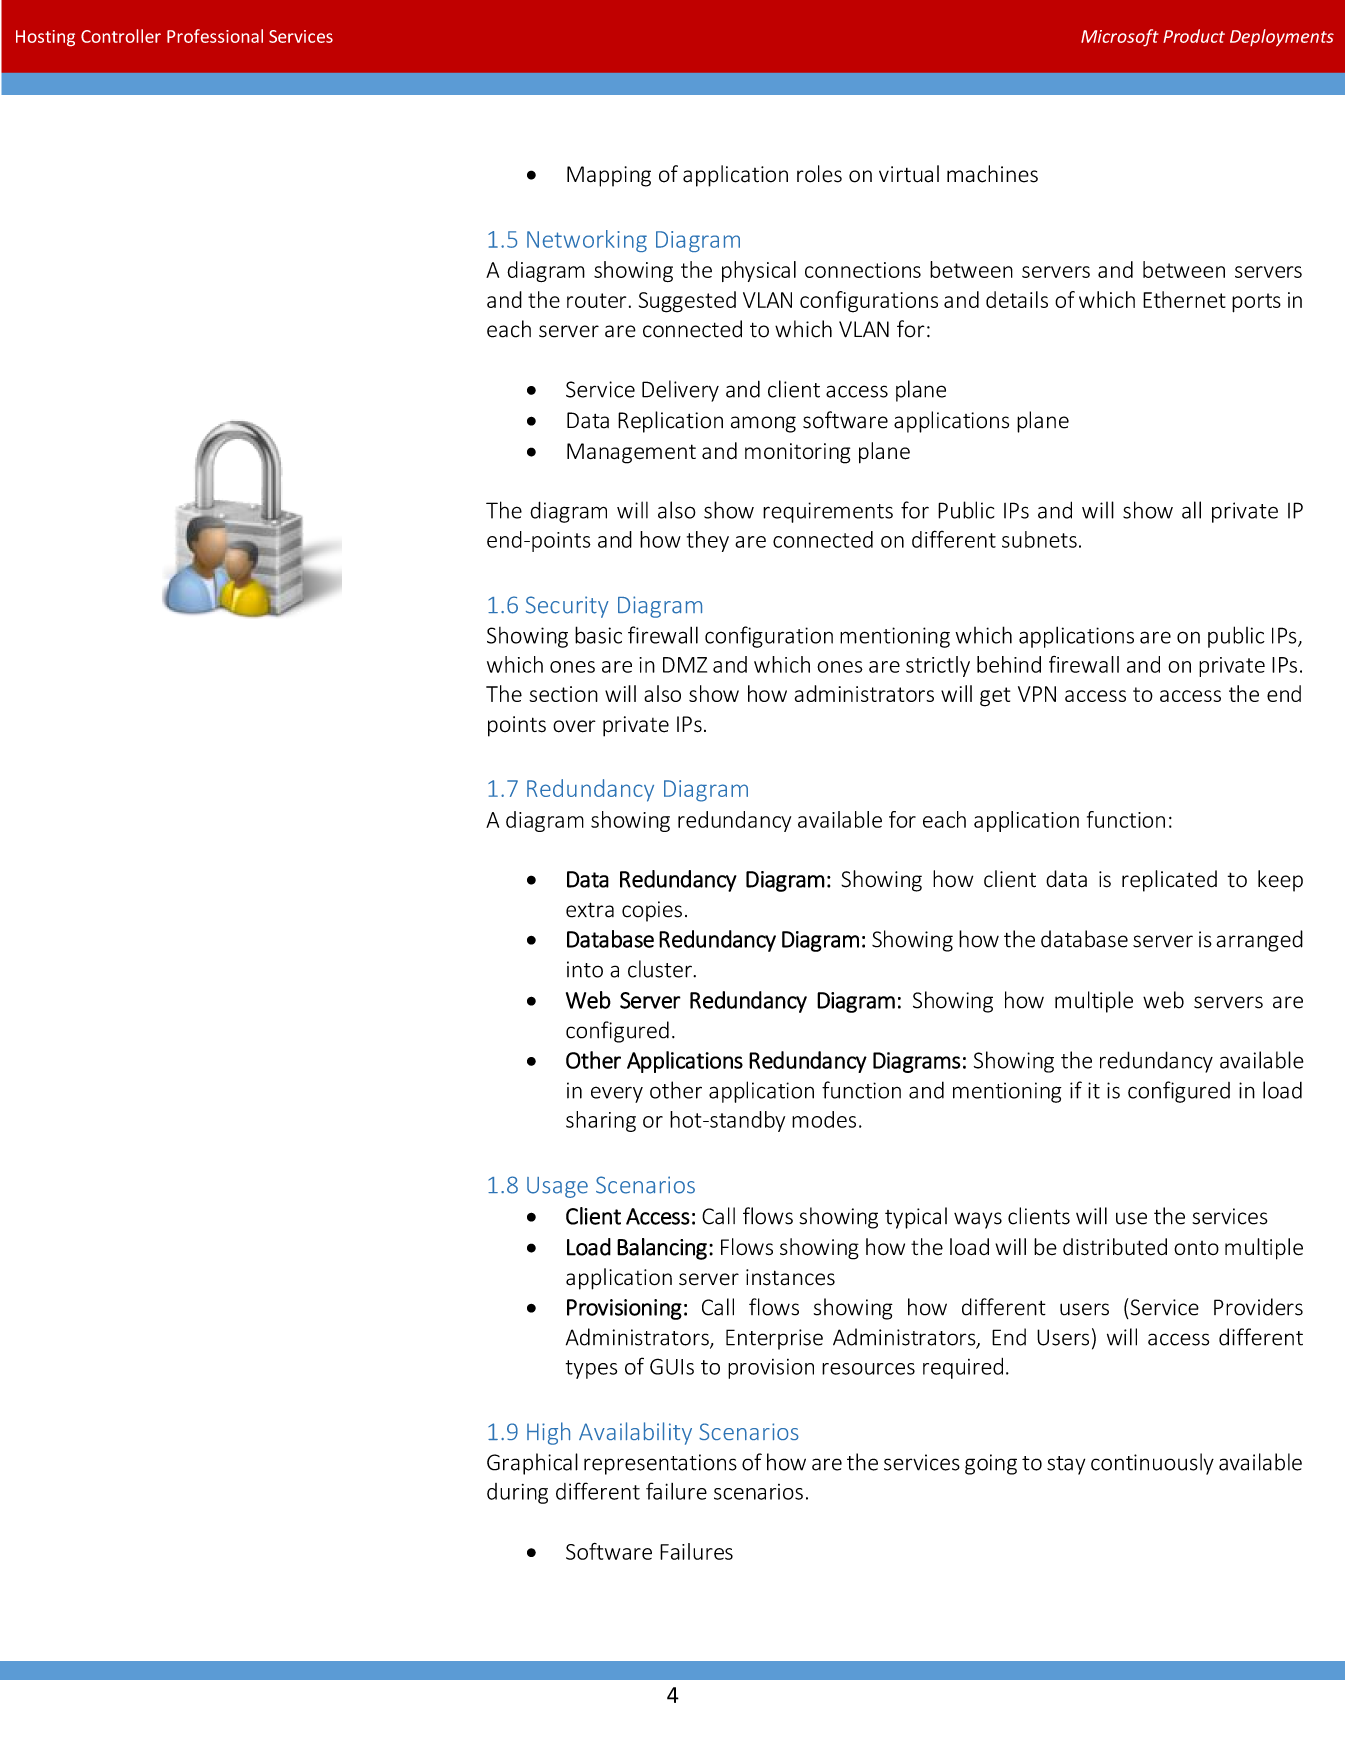  I want to click on during, so click(517, 1493).
